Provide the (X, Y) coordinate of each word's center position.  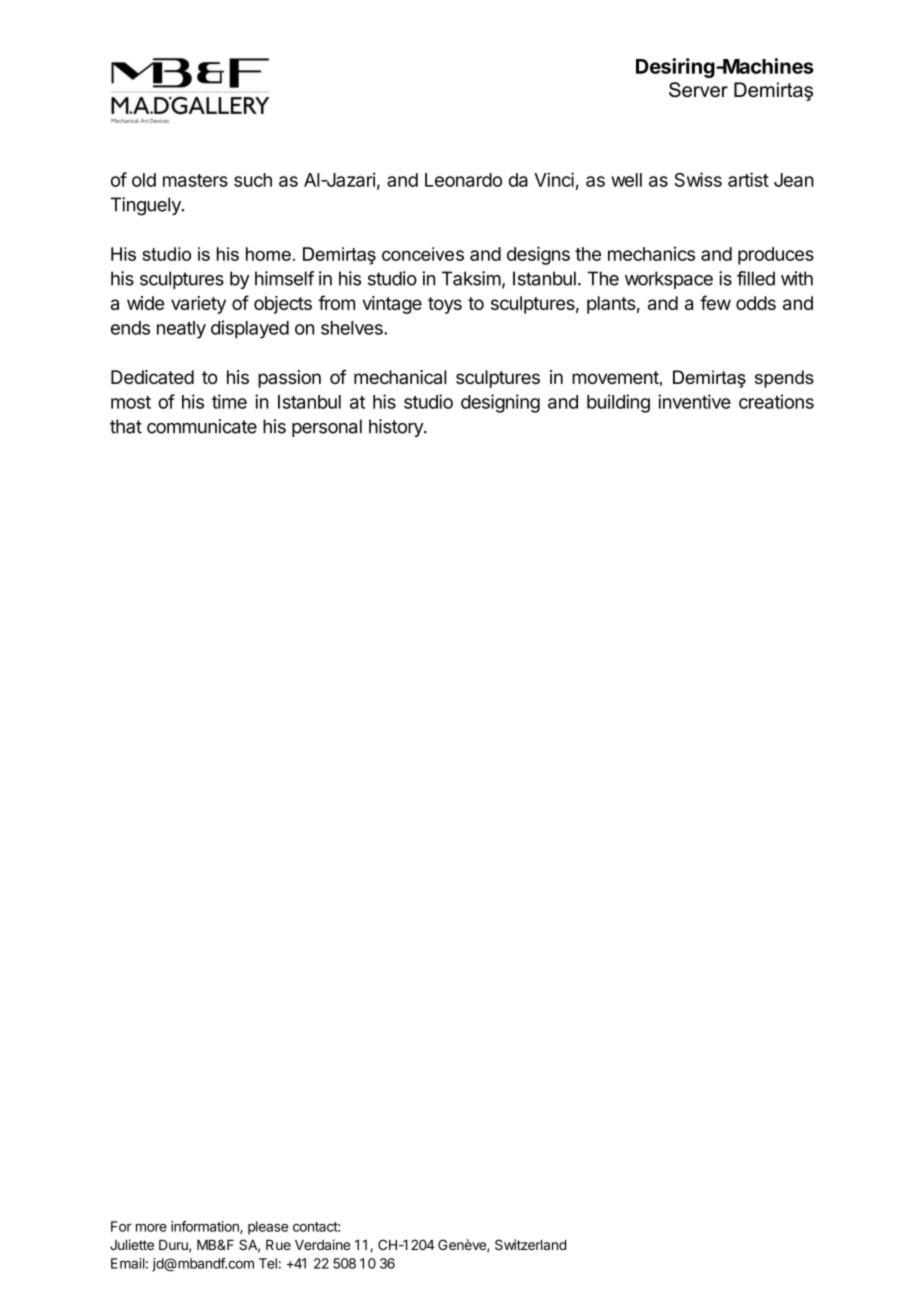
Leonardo (463, 180)
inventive (694, 401)
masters (195, 180)
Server (698, 89)
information (206, 1227)
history (397, 428)
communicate (202, 426)
